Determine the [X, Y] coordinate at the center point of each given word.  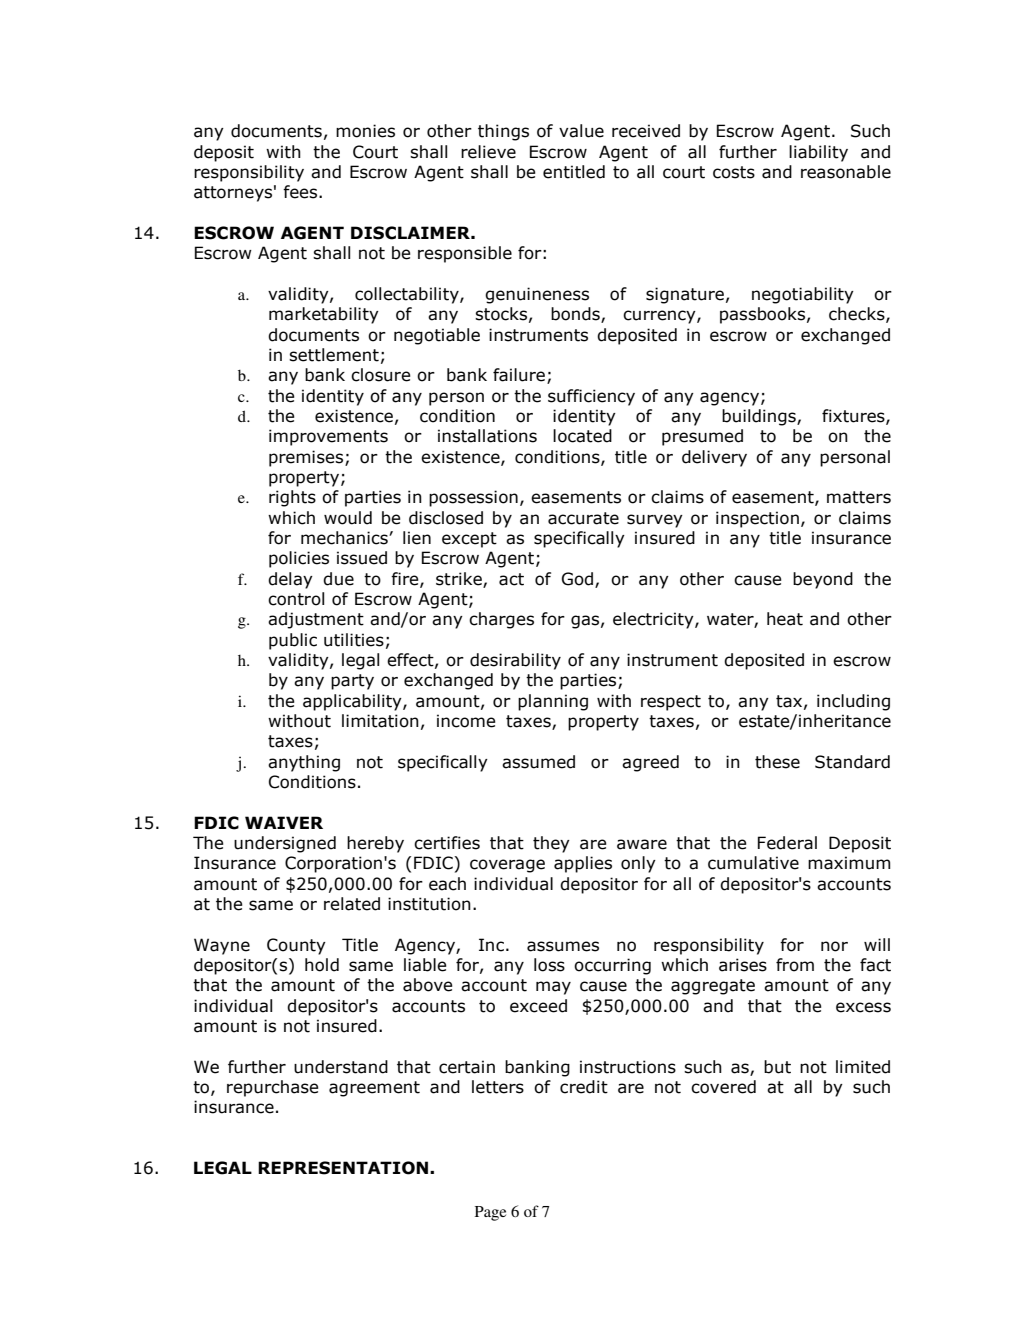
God [579, 579]
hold [322, 965]
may [553, 988]
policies [299, 559]
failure [520, 376]
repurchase [272, 1088]
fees [301, 192]
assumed [538, 762]
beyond [823, 580]
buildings [760, 417]
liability [818, 153]
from [795, 965]
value [581, 131]
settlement [334, 355]
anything [304, 763]
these [777, 762]
